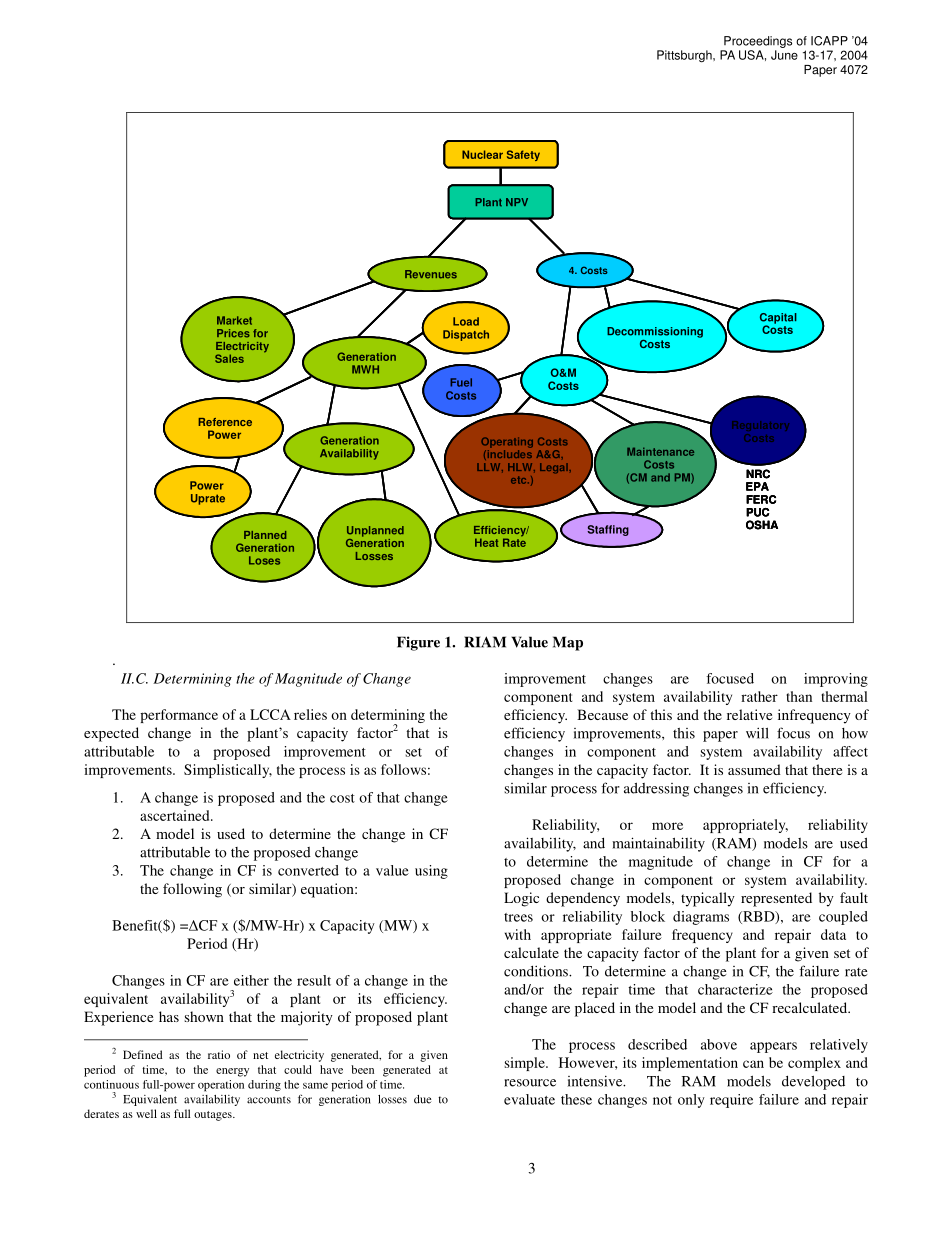  Describe the element at coordinates (759, 696) in the image. I see `rather` at that location.
